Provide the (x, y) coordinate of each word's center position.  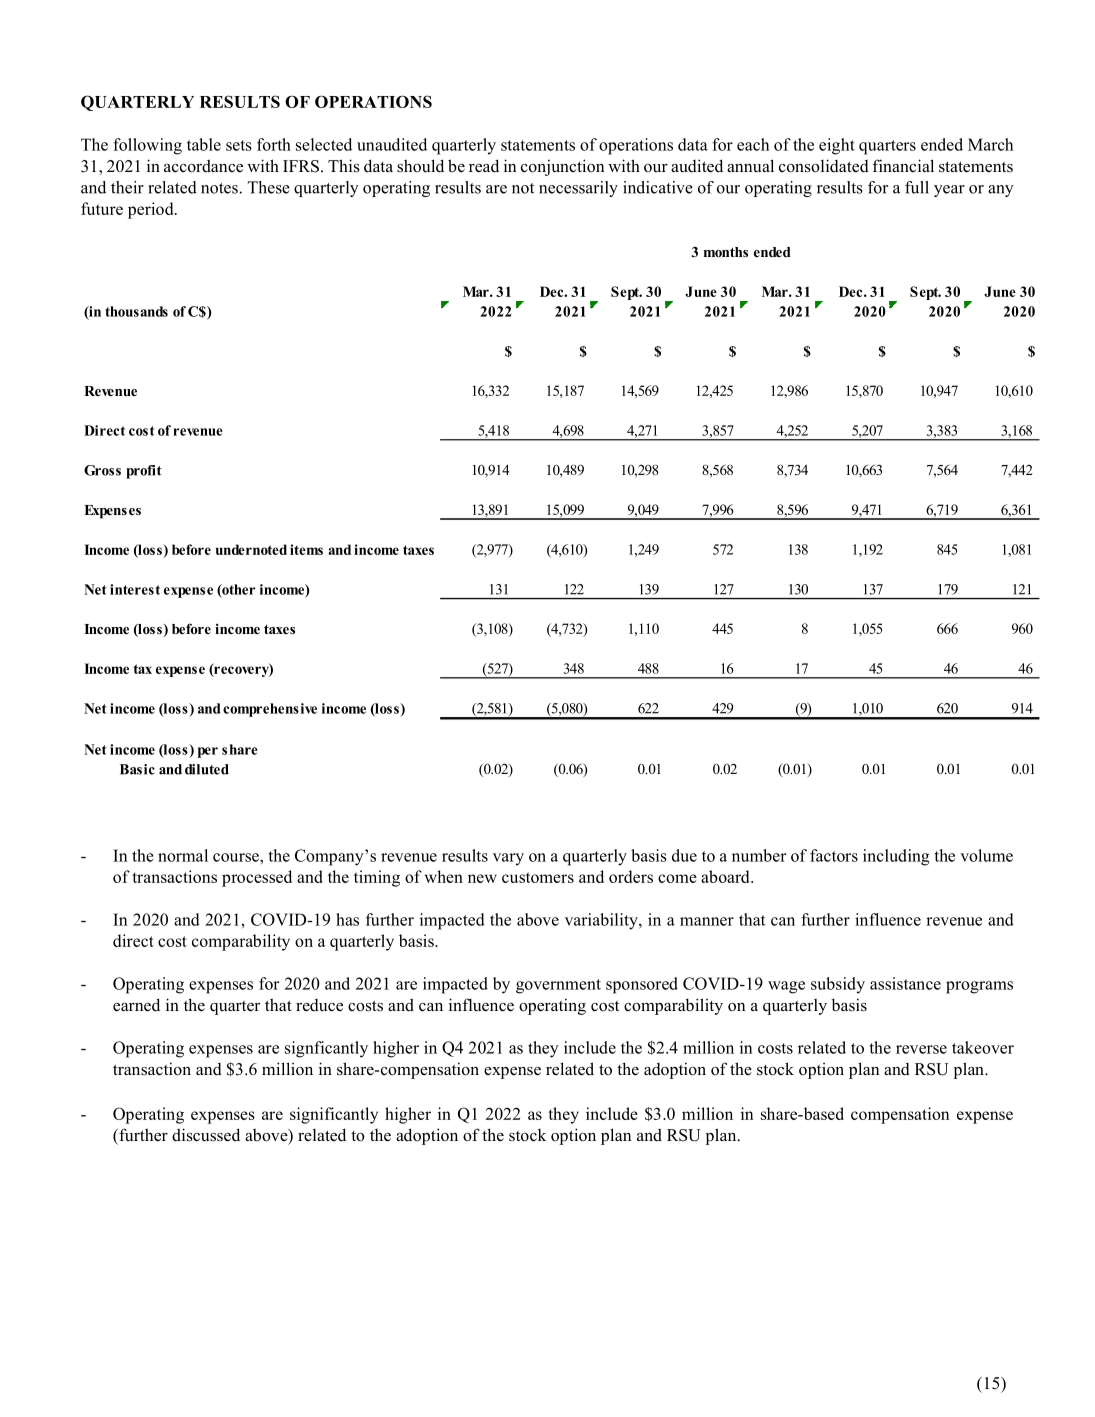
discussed (206, 1135)
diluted (207, 769)
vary (508, 859)
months (726, 252)
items (306, 549)
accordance (203, 166)
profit (144, 472)
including (896, 857)
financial (903, 165)
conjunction (562, 167)
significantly (334, 1115)
